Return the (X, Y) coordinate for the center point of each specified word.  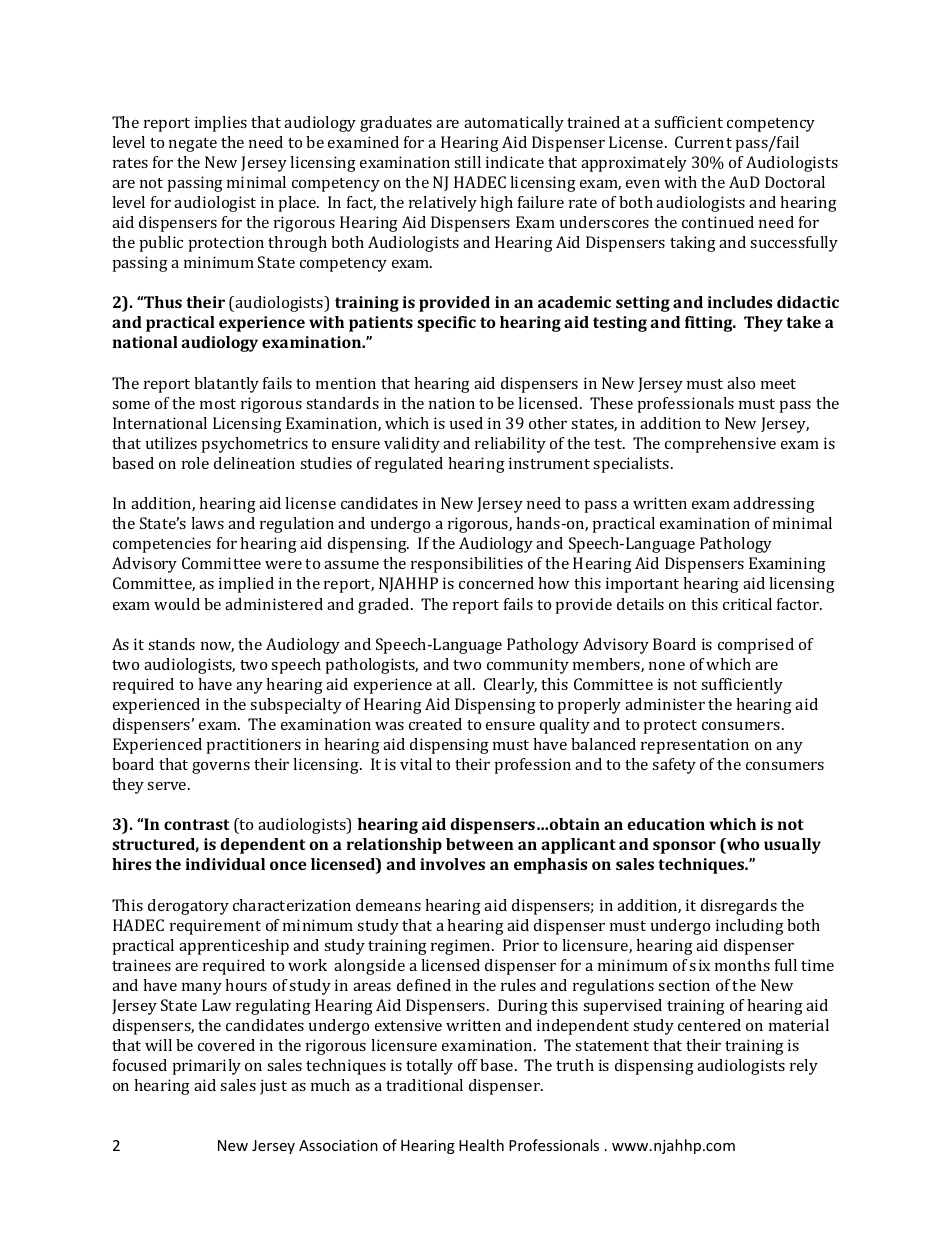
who (742, 845)
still (467, 162)
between (479, 844)
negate (193, 145)
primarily (207, 1067)
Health (481, 1145)
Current (703, 142)
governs (221, 768)
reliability (510, 445)
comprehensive (720, 445)
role (195, 463)
